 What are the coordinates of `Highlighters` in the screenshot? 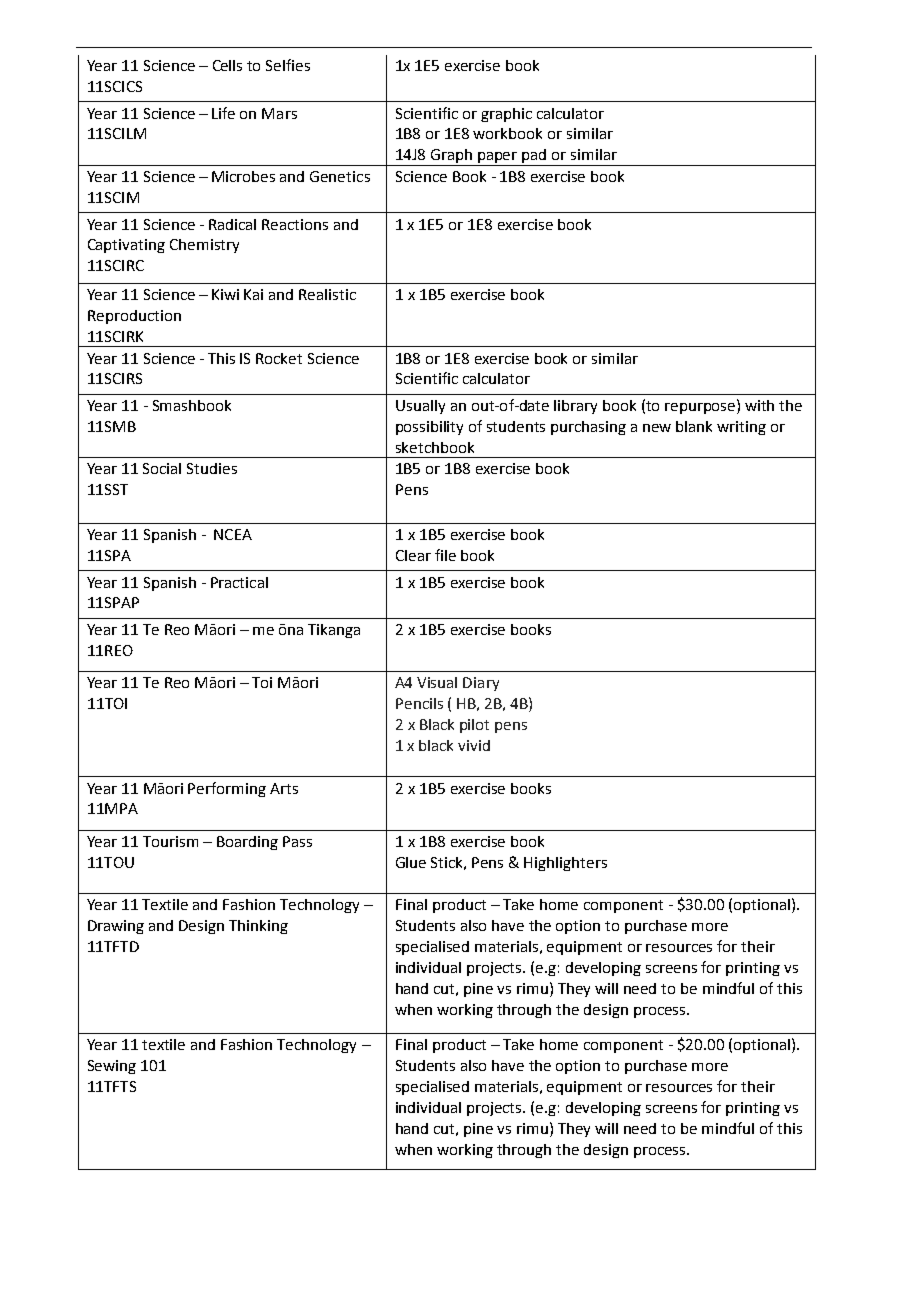 It's located at (565, 864).
